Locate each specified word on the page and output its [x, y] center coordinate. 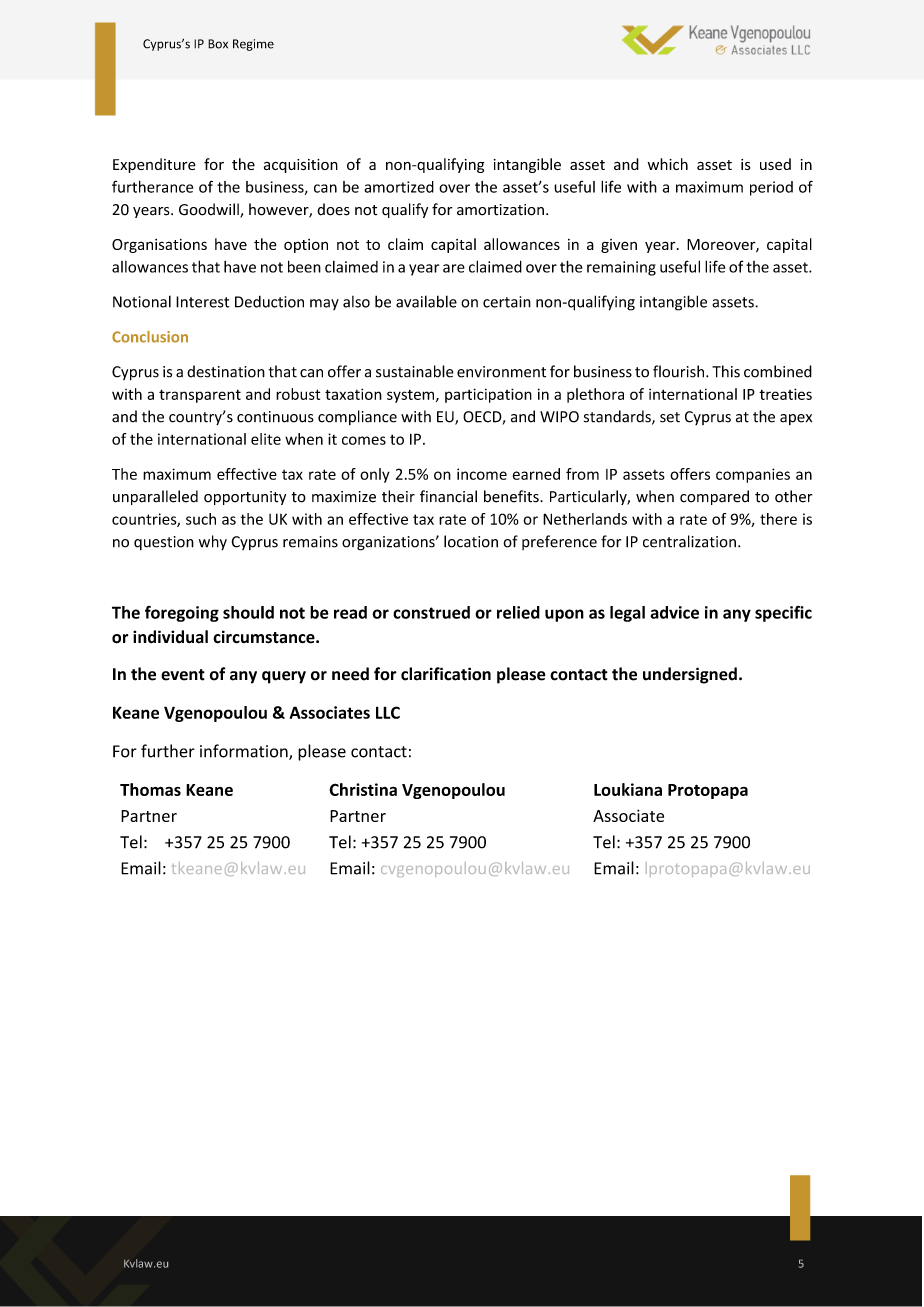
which [668, 164]
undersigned [690, 675]
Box [218, 44]
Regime [253, 45]
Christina [363, 789]
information [245, 752]
